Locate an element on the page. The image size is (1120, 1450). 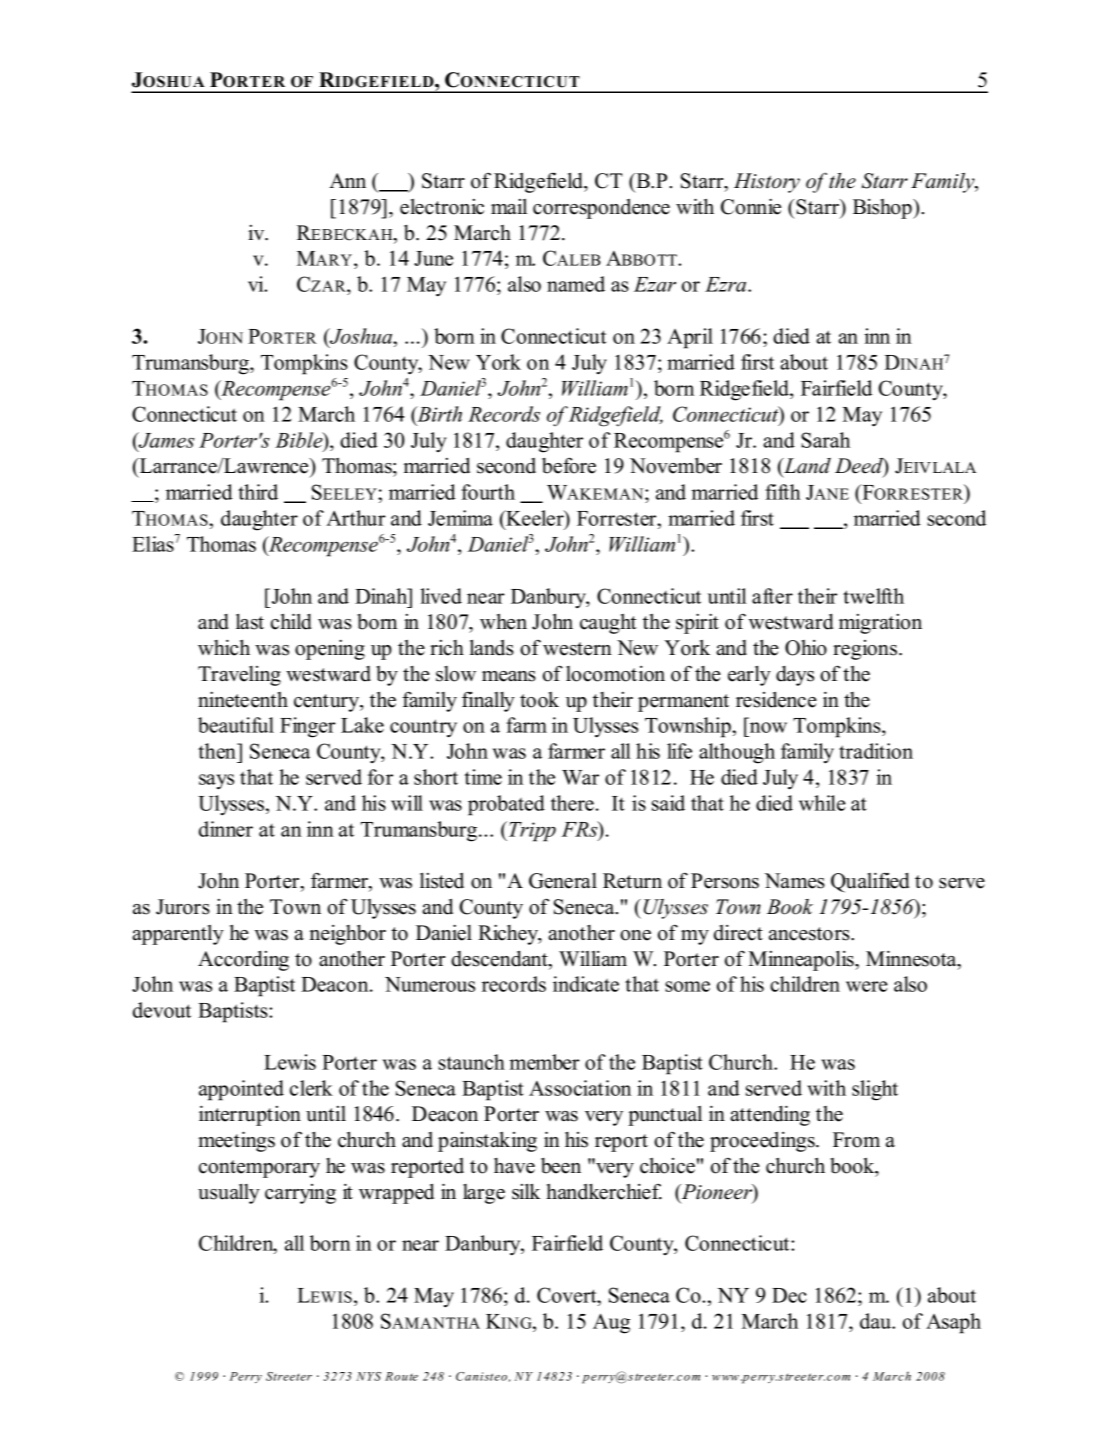
Covert is located at coordinates (568, 1295).
